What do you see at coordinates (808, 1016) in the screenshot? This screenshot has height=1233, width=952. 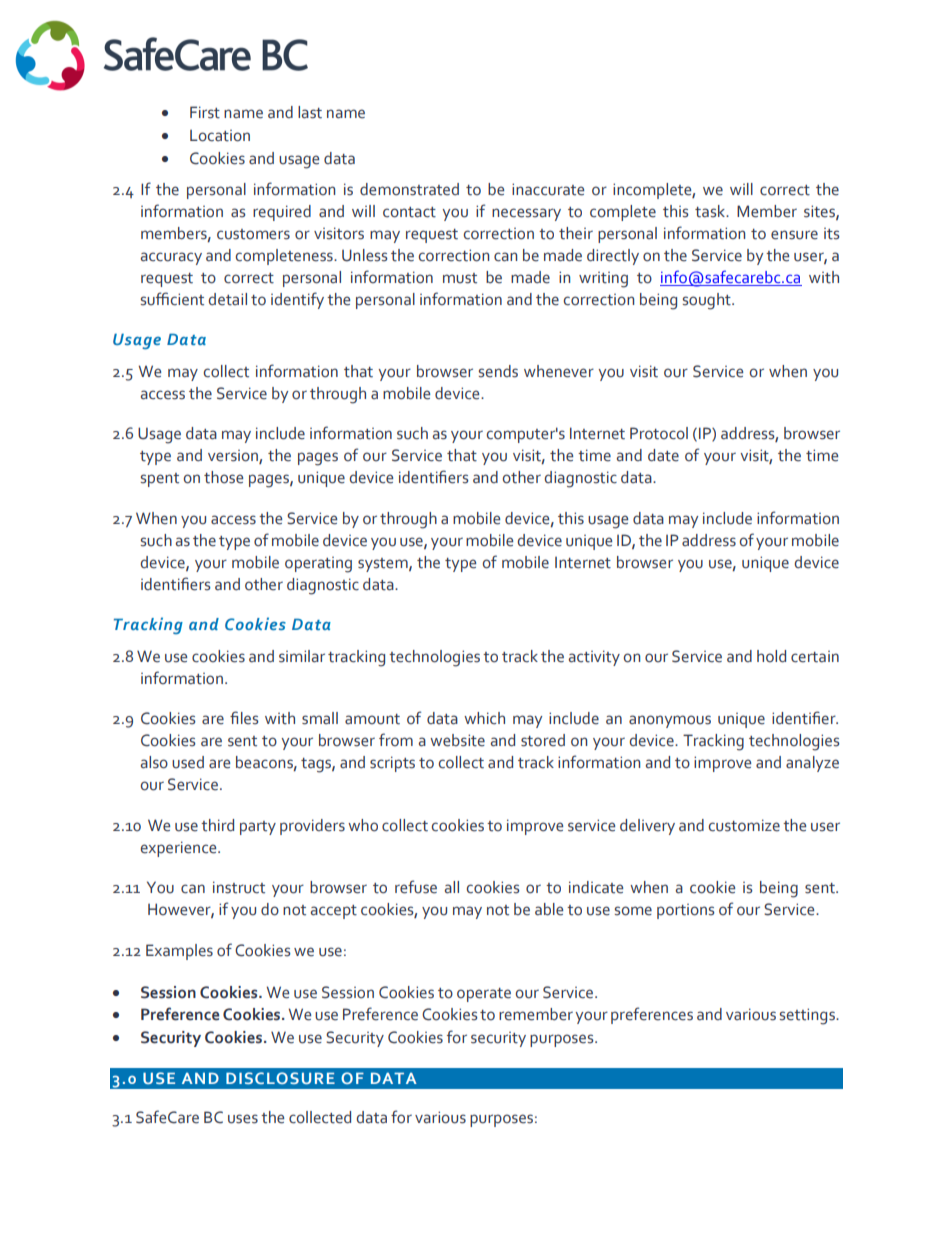 I see `settings` at bounding box center [808, 1016].
